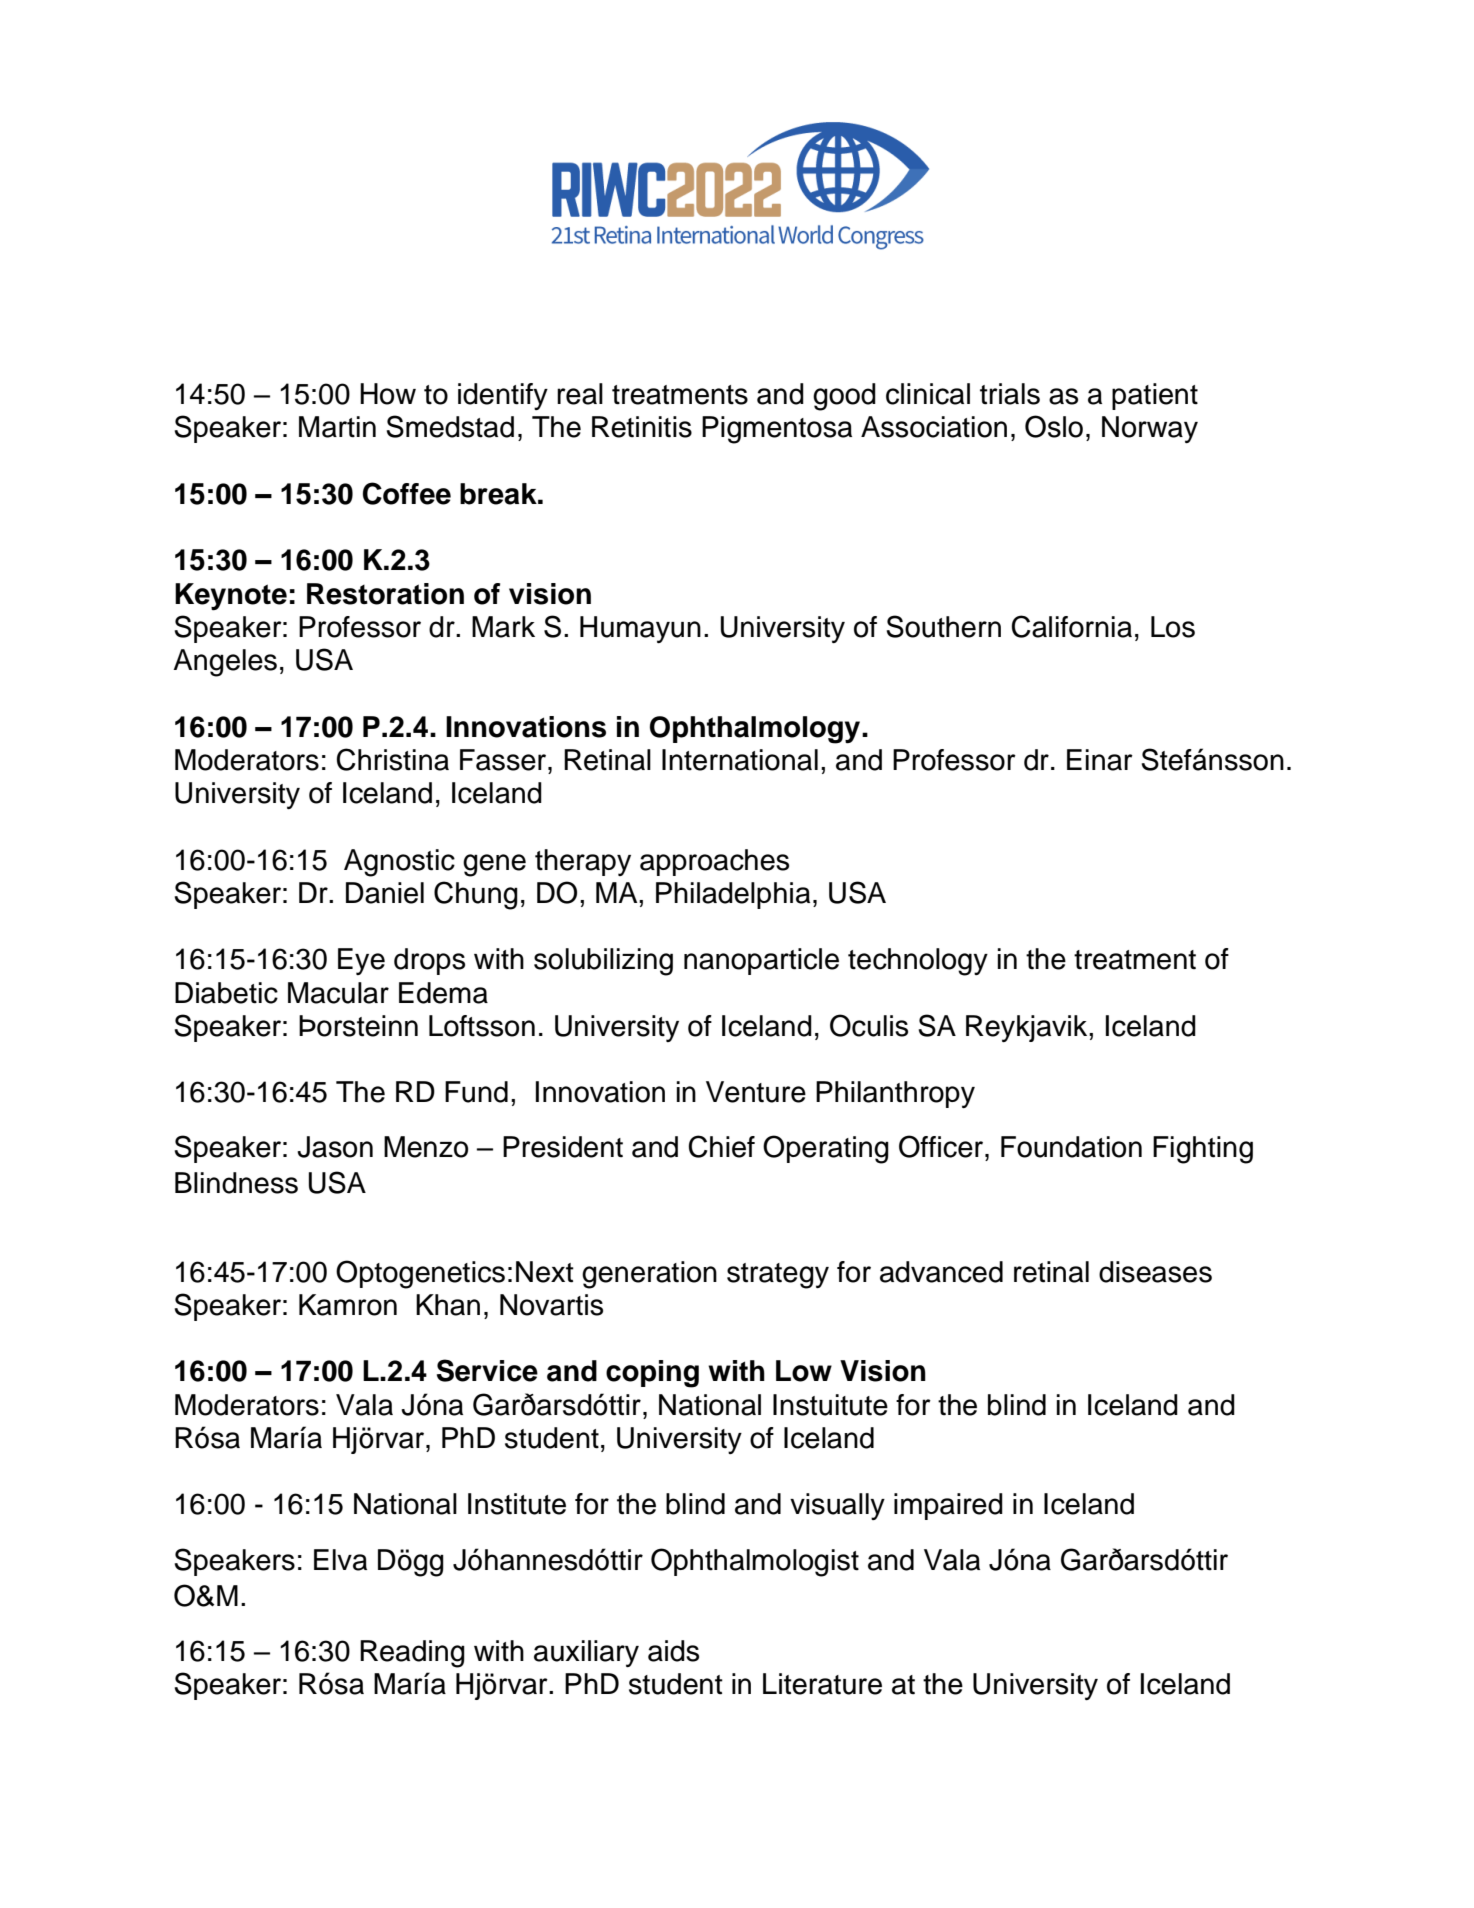  What do you see at coordinates (487, 1370) in the screenshot?
I see `Service` at bounding box center [487, 1370].
